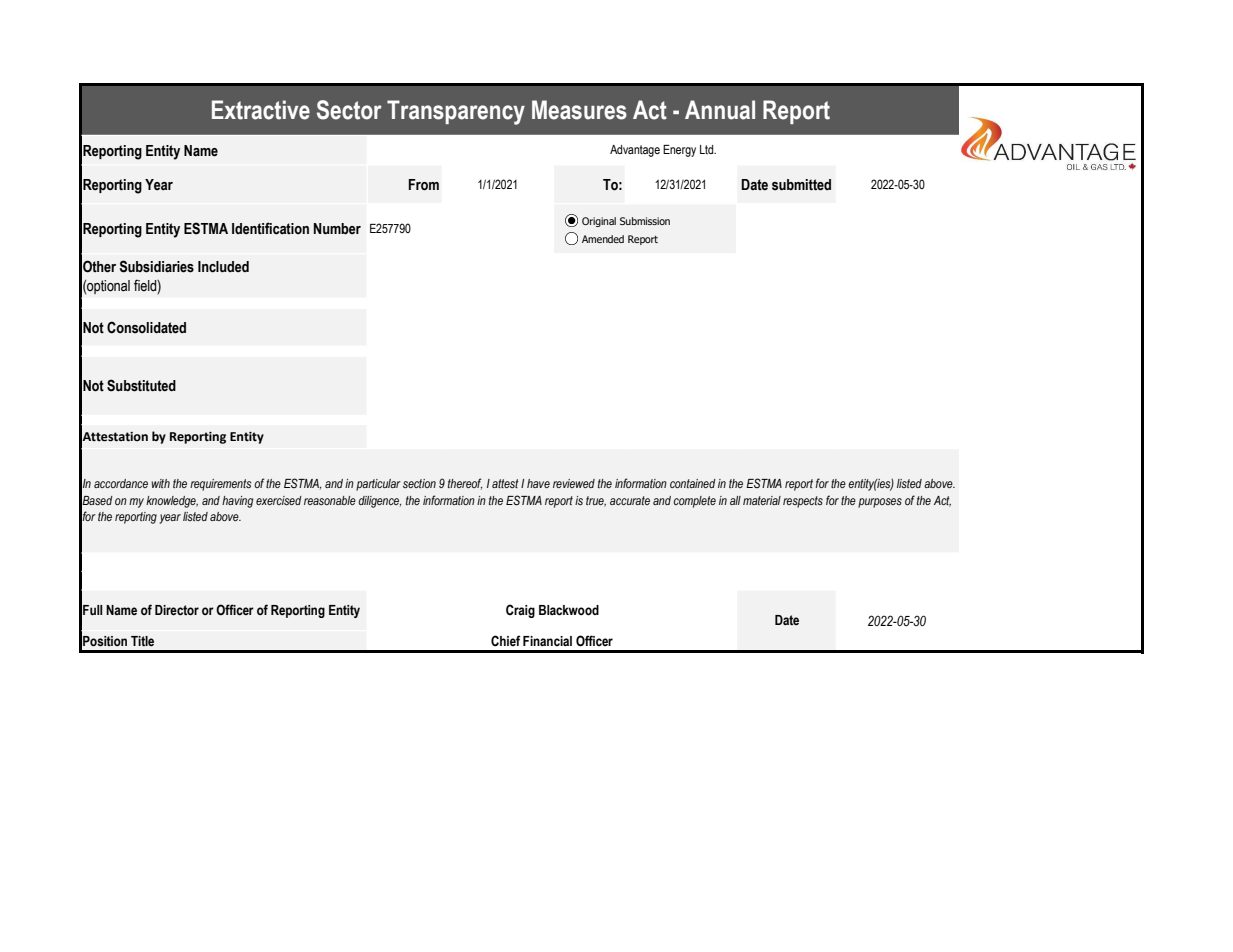 The width and height of the page is (1233, 952). I want to click on Director, so click(177, 610).
